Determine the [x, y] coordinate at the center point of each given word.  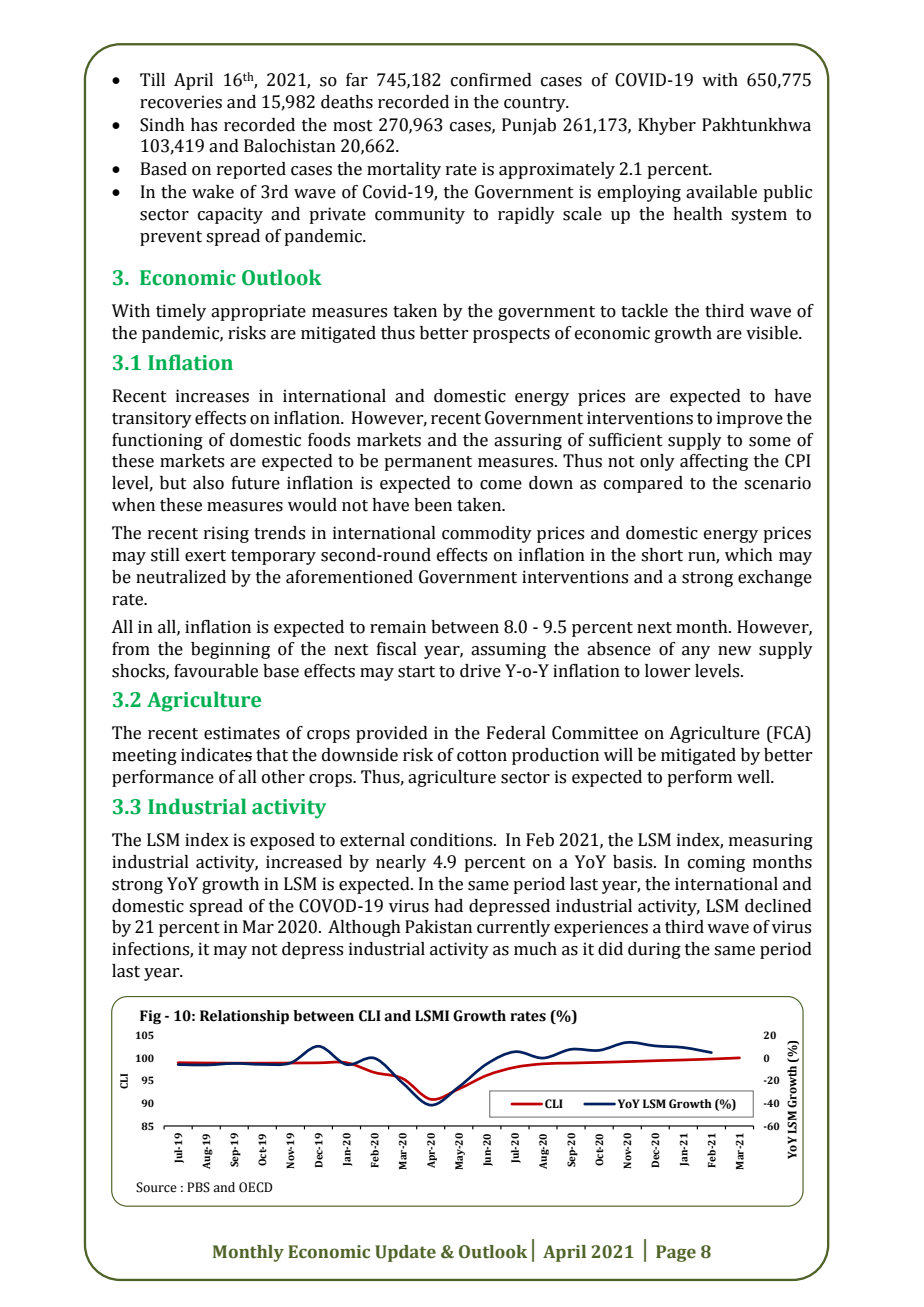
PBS [198, 1187]
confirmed [491, 80]
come [501, 485]
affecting [714, 462]
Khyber [667, 126]
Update [405, 1253]
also [208, 483]
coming [716, 863]
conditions [452, 840]
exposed [282, 841]
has [204, 125]
